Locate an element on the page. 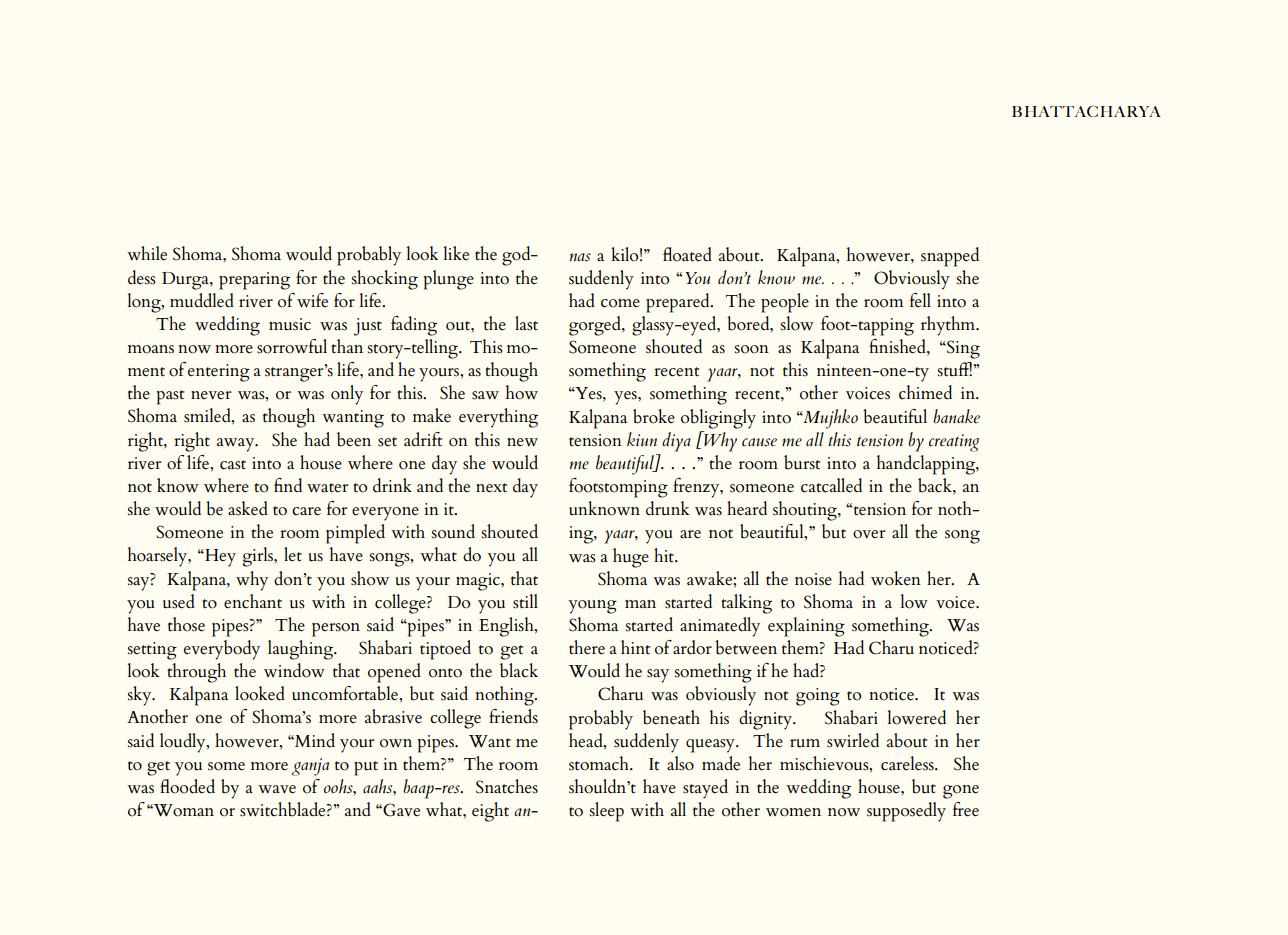 This page has height=935, width=1288. never is located at coordinates (211, 395).
